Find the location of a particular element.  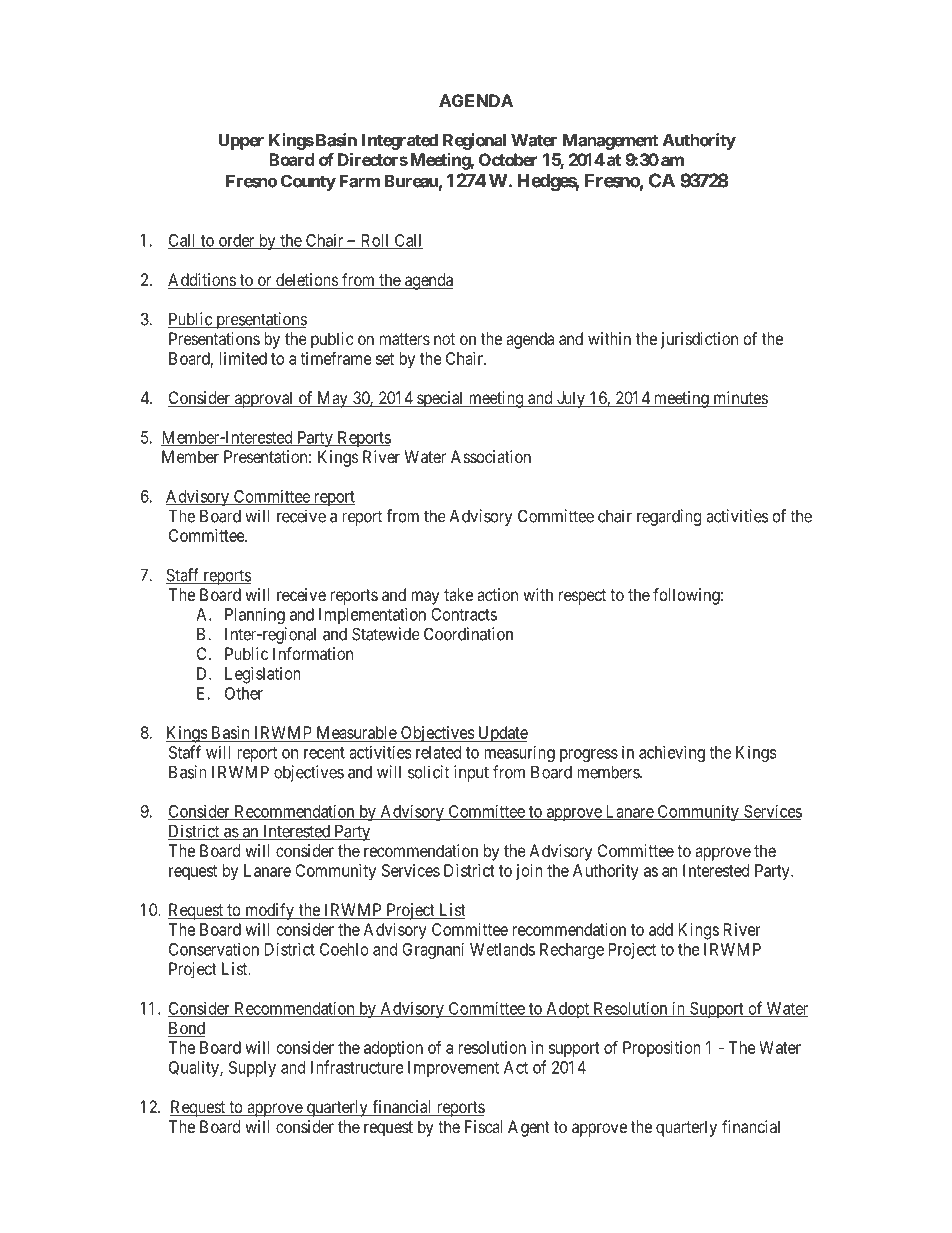

October is located at coordinates (508, 159).
